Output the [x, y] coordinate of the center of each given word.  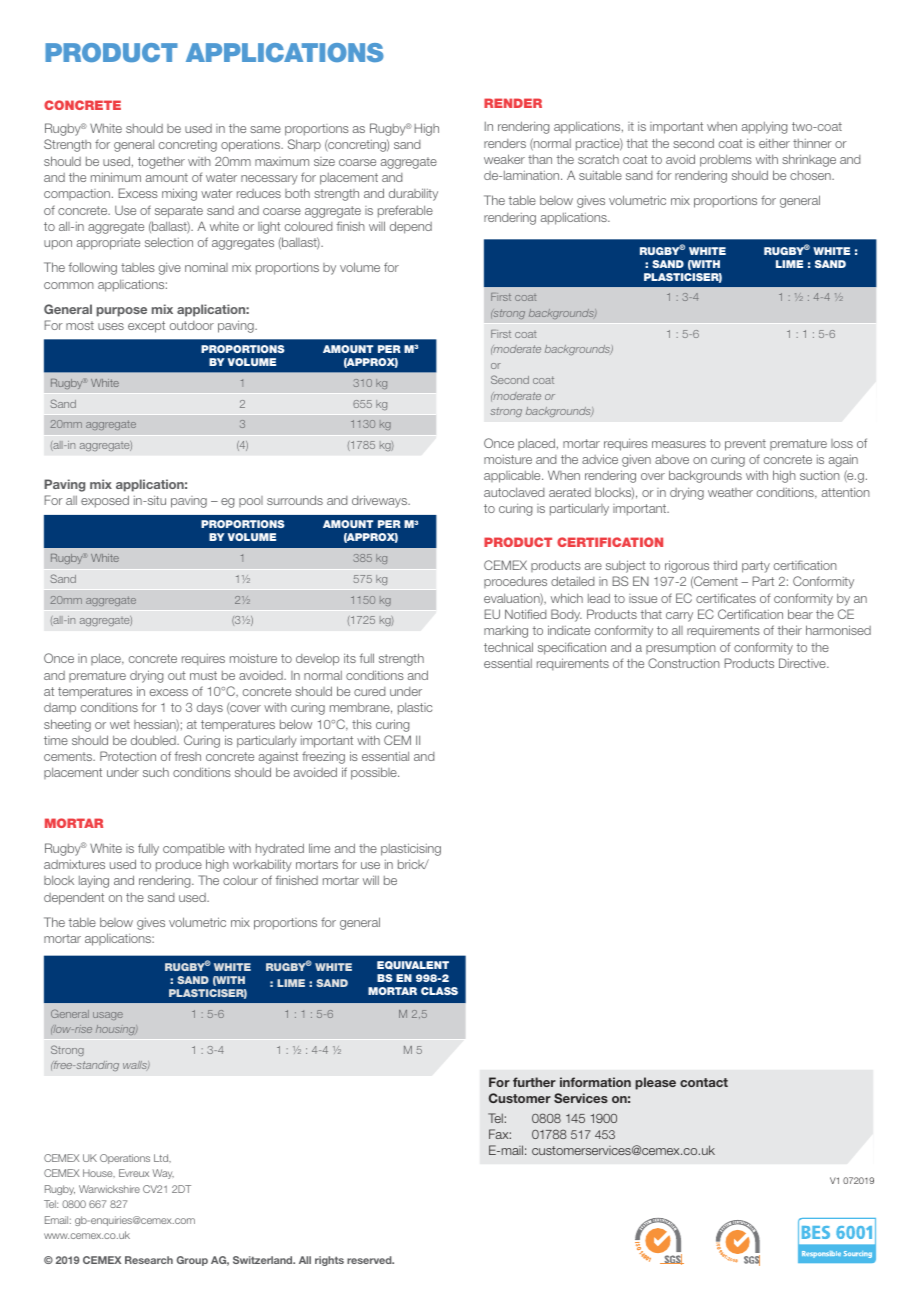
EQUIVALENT [413, 965]
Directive [803, 663]
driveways [380, 501]
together [161, 163]
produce [179, 866]
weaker [504, 159]
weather [730, 492]
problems [726, 160]
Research [149, 1260]
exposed [105, 501]
